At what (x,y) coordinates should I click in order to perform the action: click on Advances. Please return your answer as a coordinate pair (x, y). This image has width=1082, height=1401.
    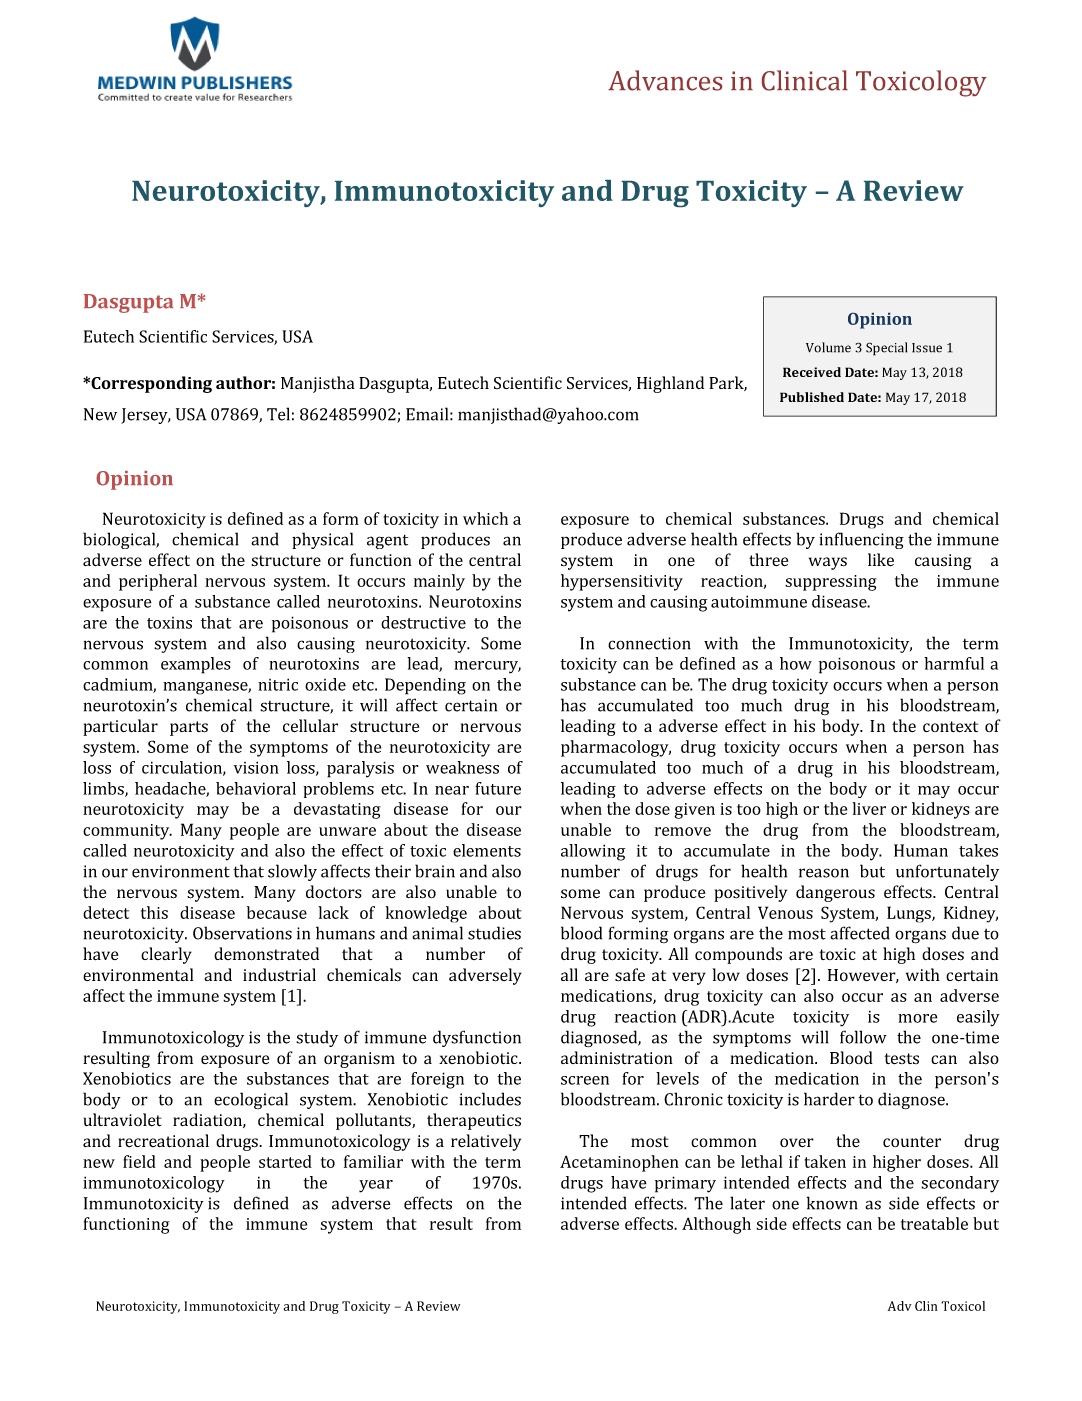
    Looking at the image, I should click on (665, 80).
